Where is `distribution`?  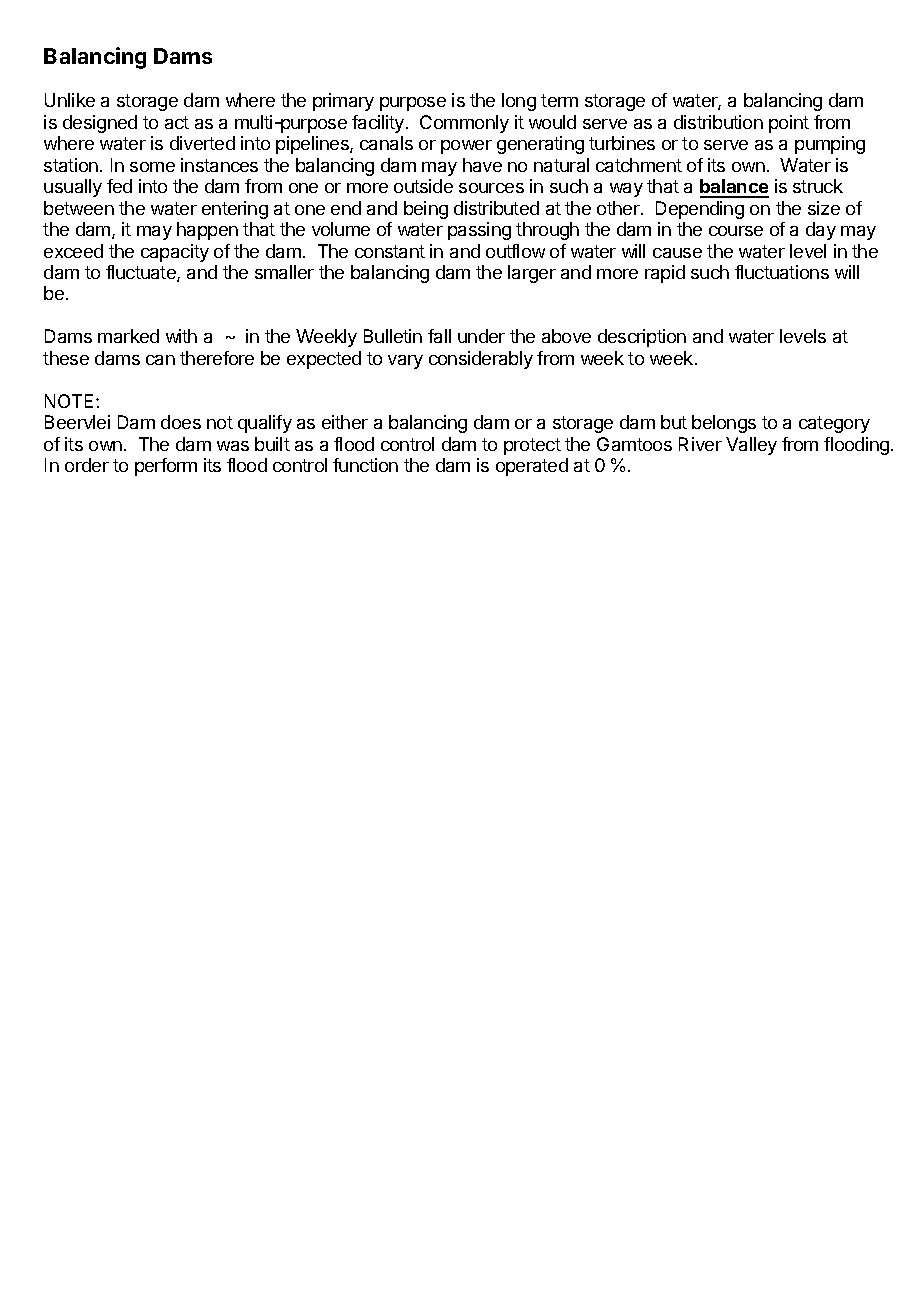
distribution is located at coordinates (718, 122).
